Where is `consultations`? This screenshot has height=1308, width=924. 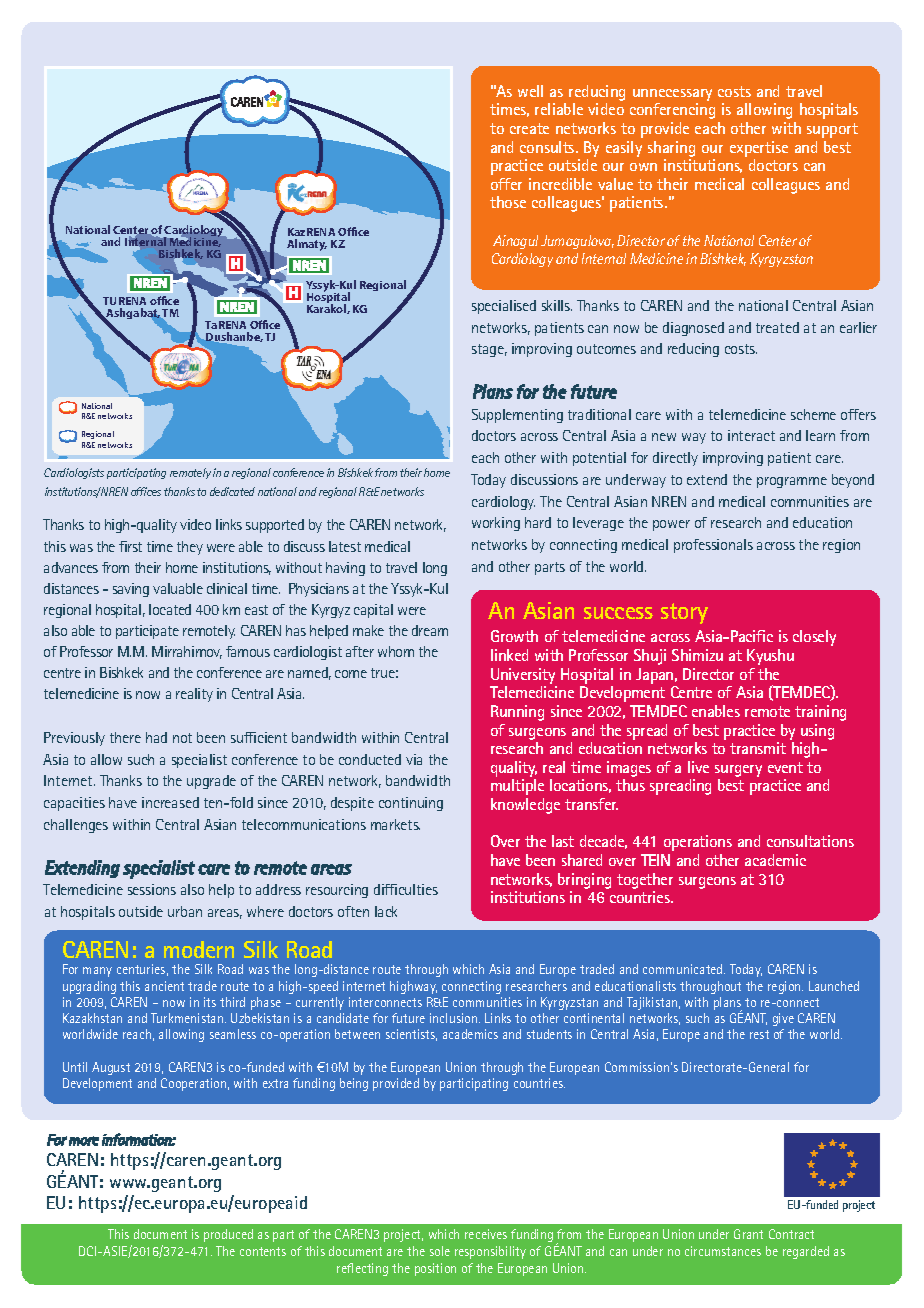
consultations is located at coordinates (810, 841).
